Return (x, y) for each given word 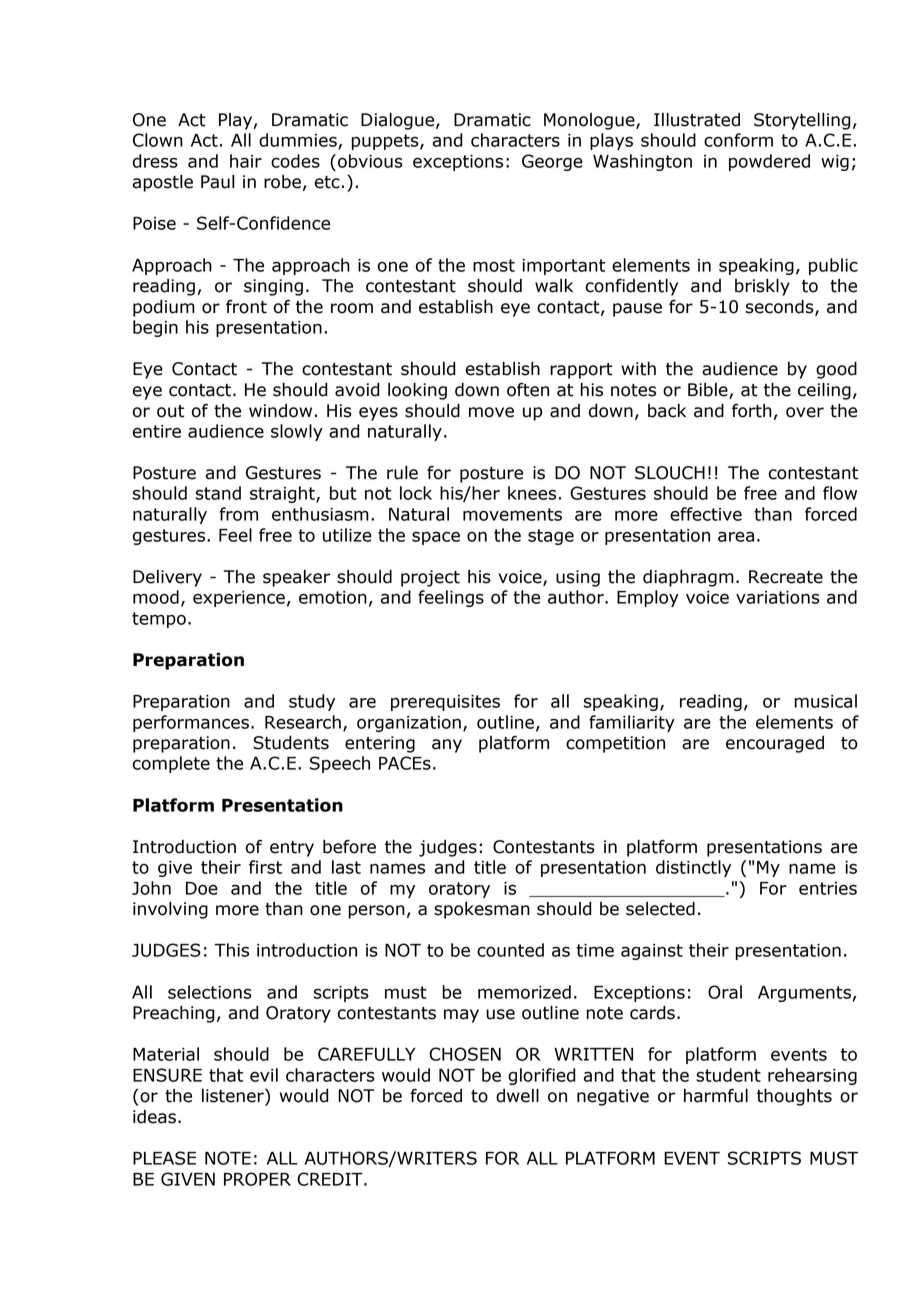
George (552, 162)
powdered (769, 162)
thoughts (794, 1097)
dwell (517, 1095)
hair (246, 161)
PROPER (257, 1179)
